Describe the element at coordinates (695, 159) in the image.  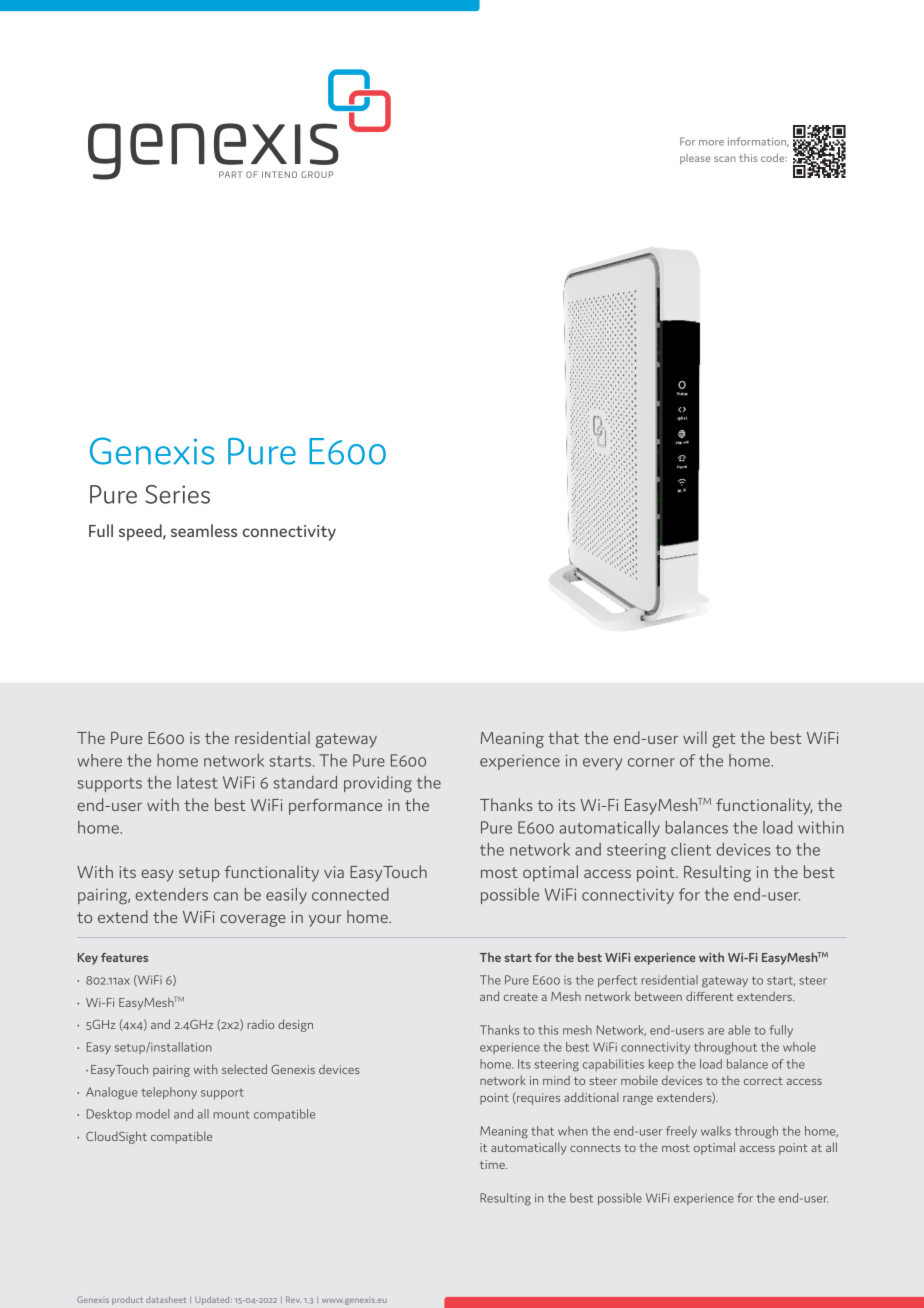
I see `please` at that location.
